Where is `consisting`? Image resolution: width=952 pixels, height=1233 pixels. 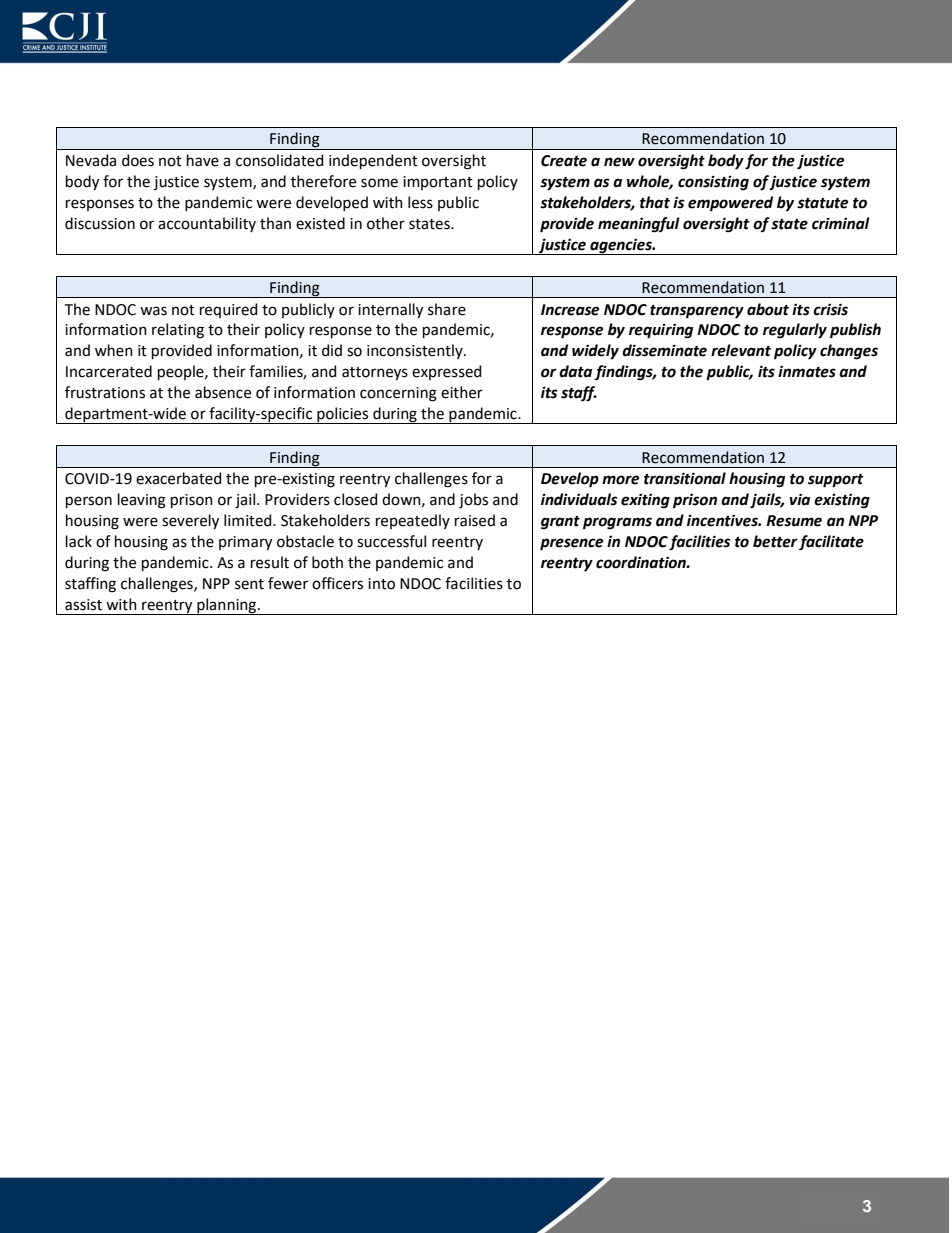 consisting is located at coordinates (713, 183).
